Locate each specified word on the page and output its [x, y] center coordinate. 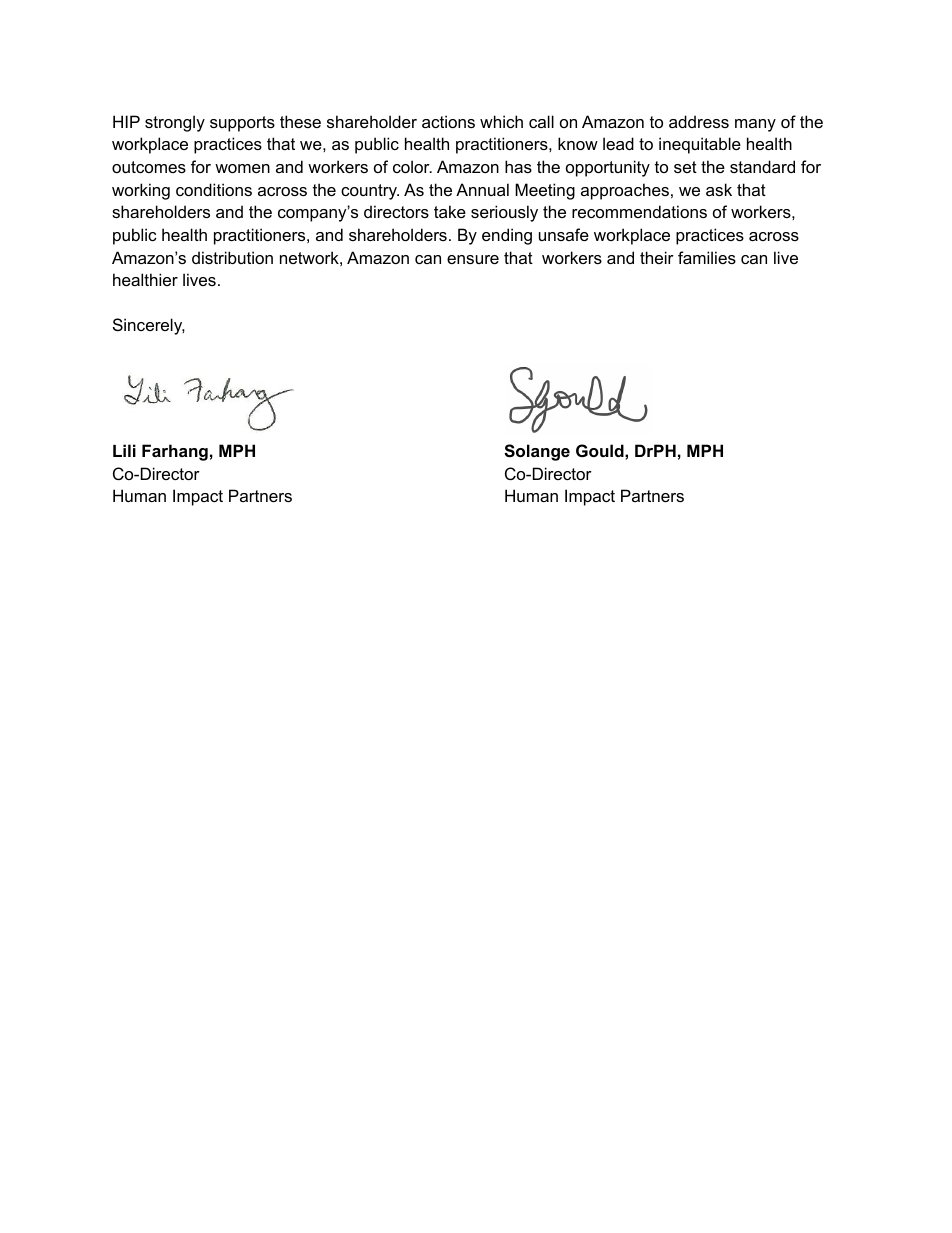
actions [448, 121]
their [657, 257]
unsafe [564, 234]
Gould [601, 450]
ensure [473, 259]
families [707, 257]
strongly [175, 123]
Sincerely [149, 326]
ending [507, 236]
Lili [124, 450]
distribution [232, 257]
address [699, 121]
